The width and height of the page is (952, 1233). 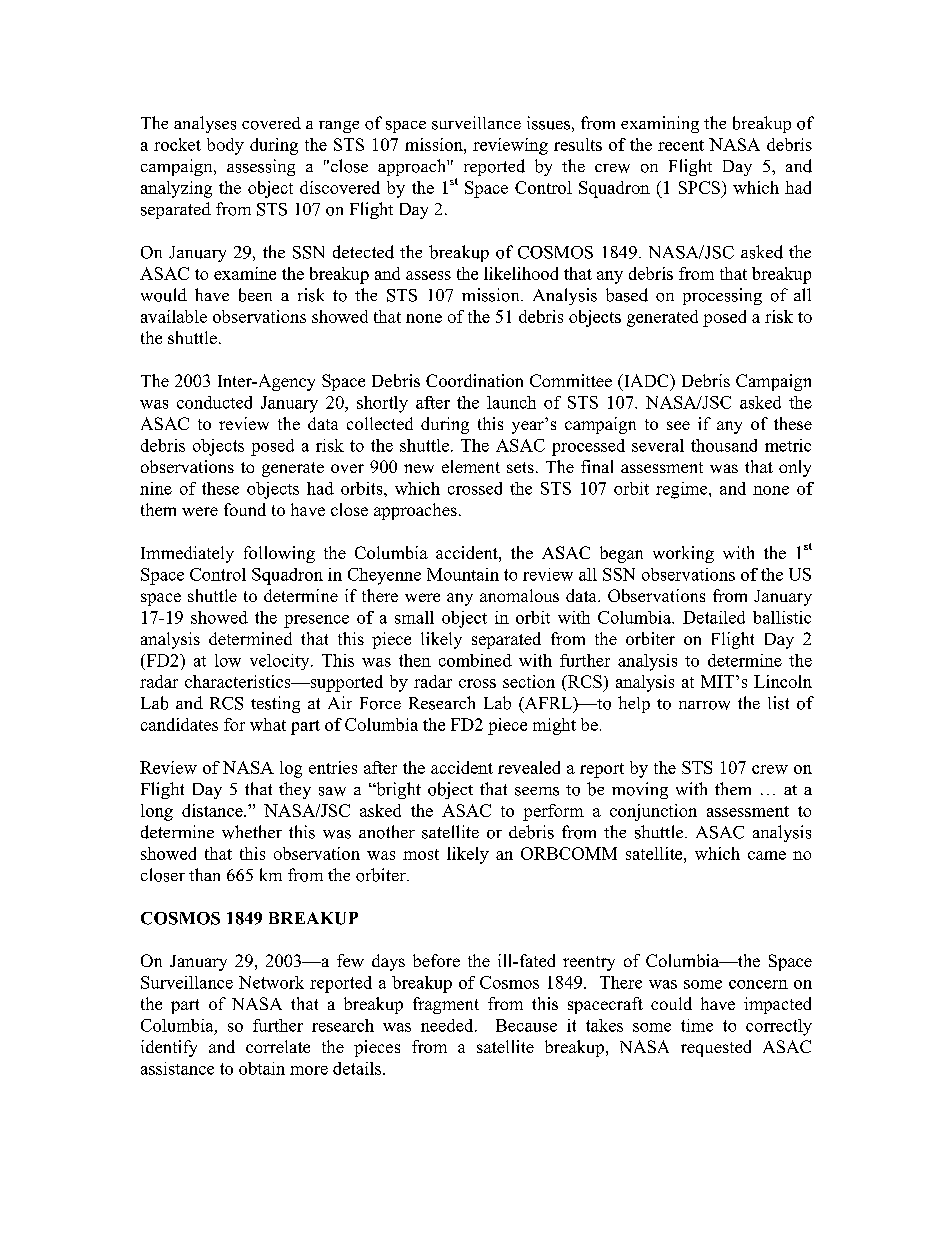 What do you see at coordinates (278, 1046) in the page?
I see `correlate` at bounding box center [278, 1046].
